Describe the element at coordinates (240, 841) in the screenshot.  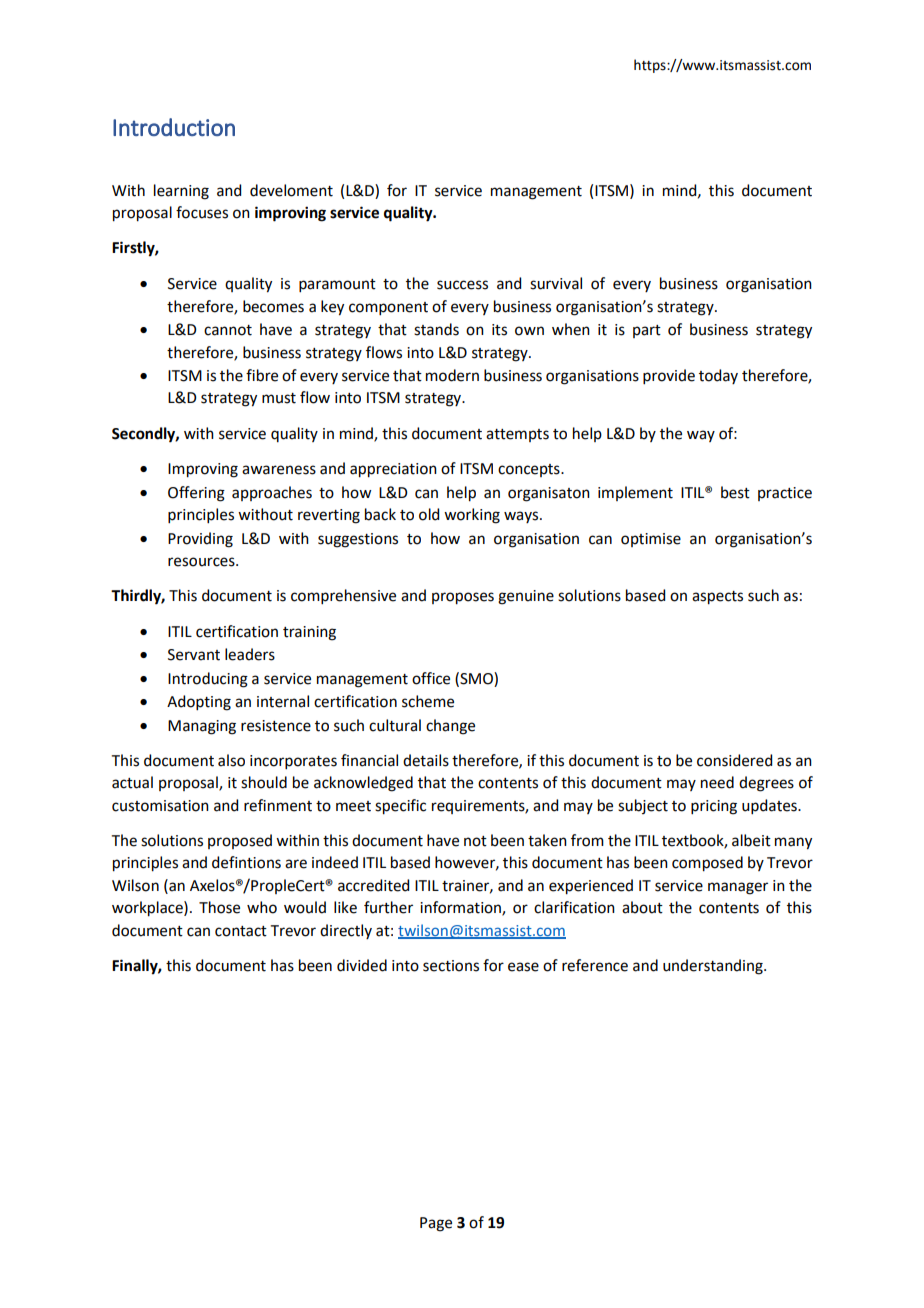
I see `proposed` at that location.
